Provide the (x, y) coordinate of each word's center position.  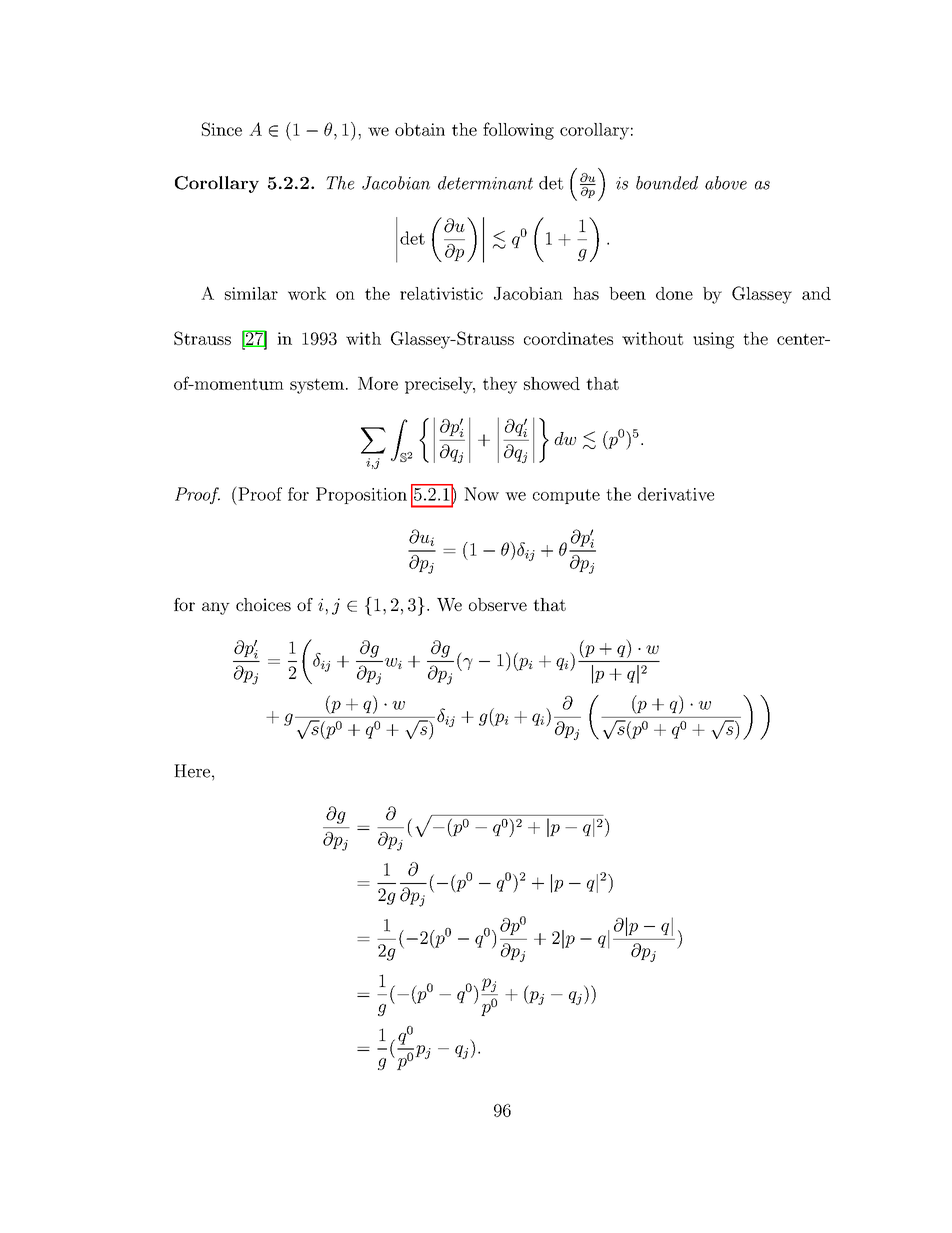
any (216, 608)
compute (566, 496)
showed (552, 383)
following (518, 131)
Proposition (361, 495)
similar (251, 293)
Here (192, 771)
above (726, 183)
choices (263, 604)
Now (481, 494)
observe (498, 604)
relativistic (441, 293)
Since (222, 129)
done (674, 293)
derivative (676, 494)
